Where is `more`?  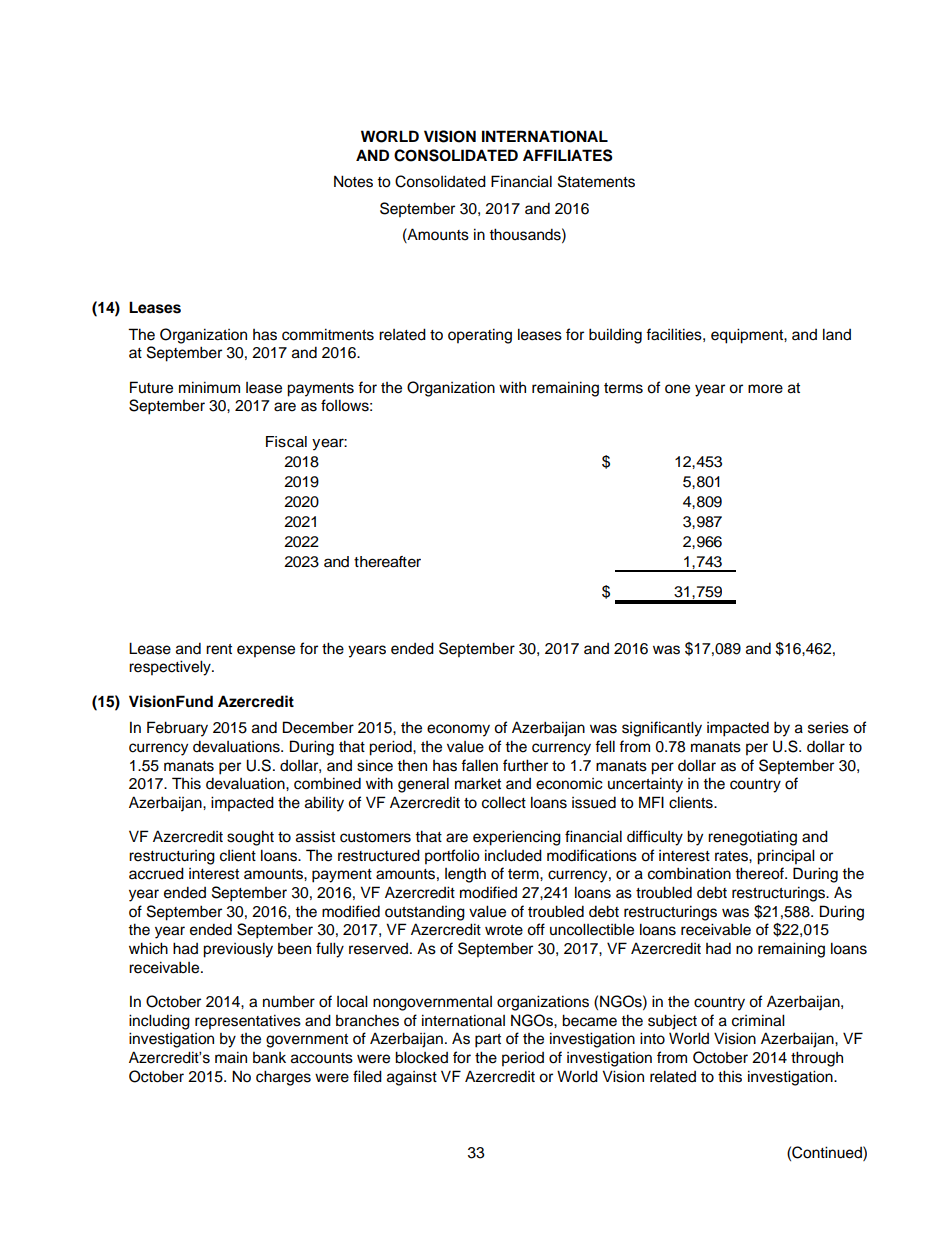
more is located at coordinates (765, 389).
